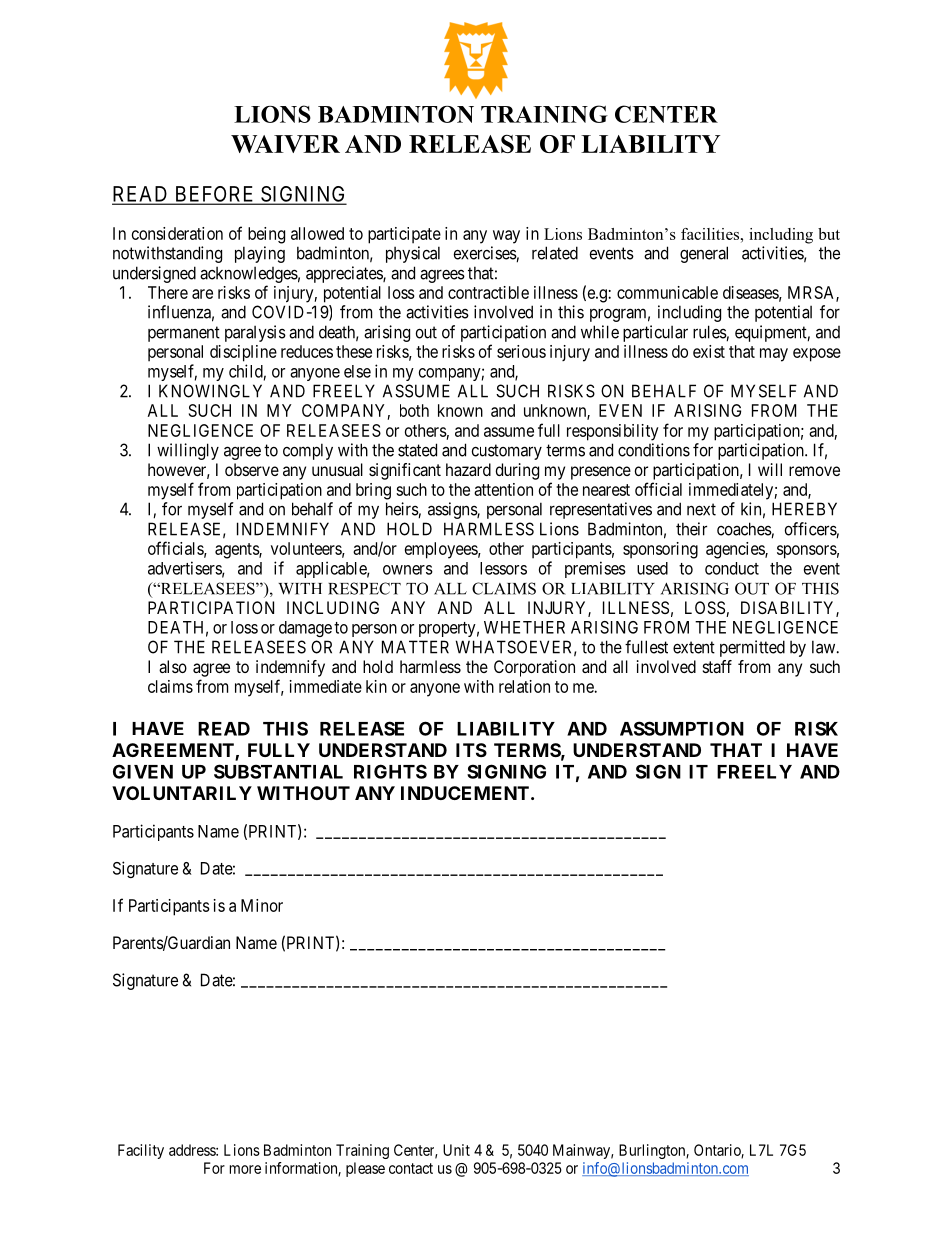  I want to click on BEFORE, so click(214, 195).
